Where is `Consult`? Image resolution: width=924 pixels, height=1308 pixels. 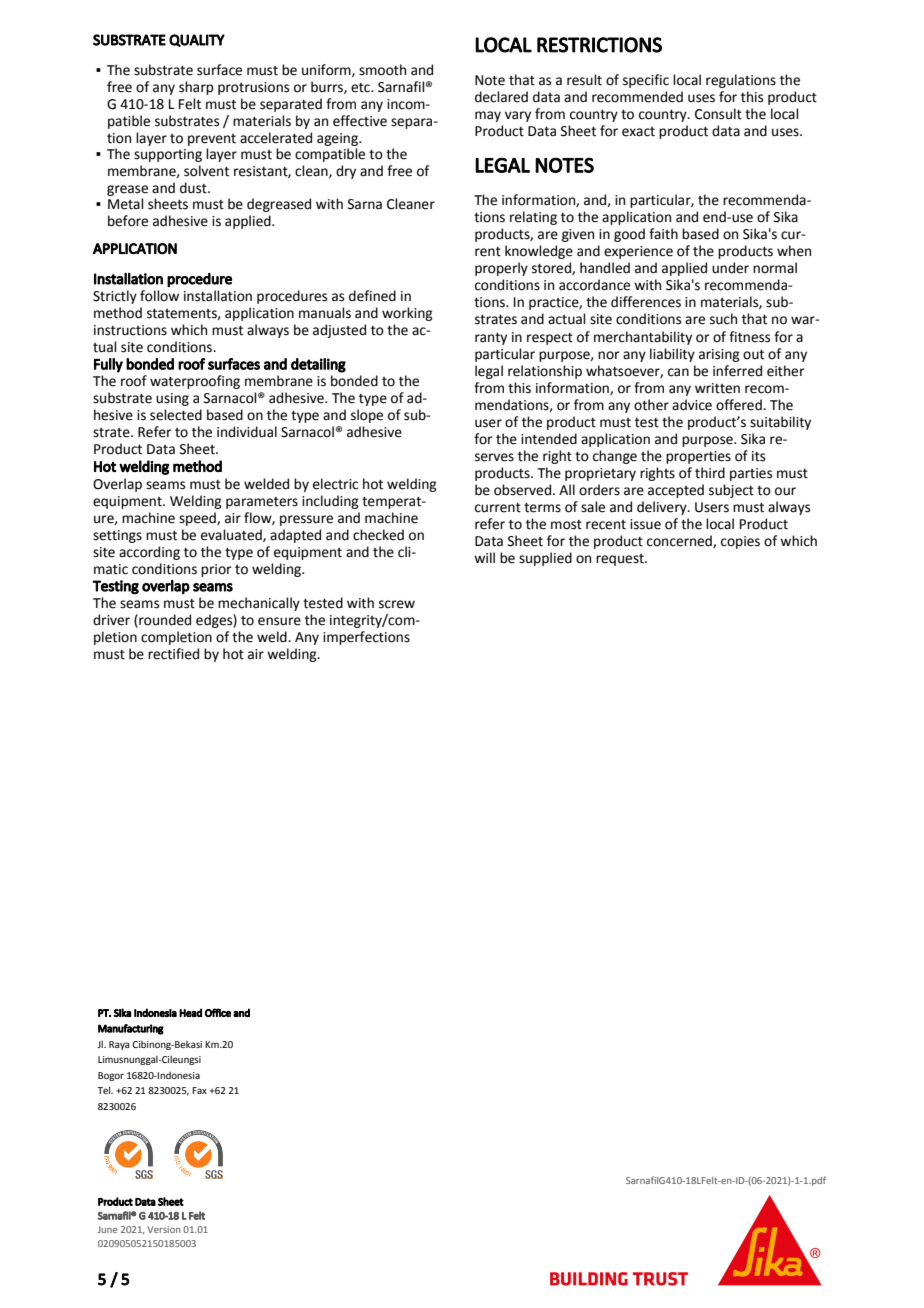 Consult is located at coordinates (718, 114).
